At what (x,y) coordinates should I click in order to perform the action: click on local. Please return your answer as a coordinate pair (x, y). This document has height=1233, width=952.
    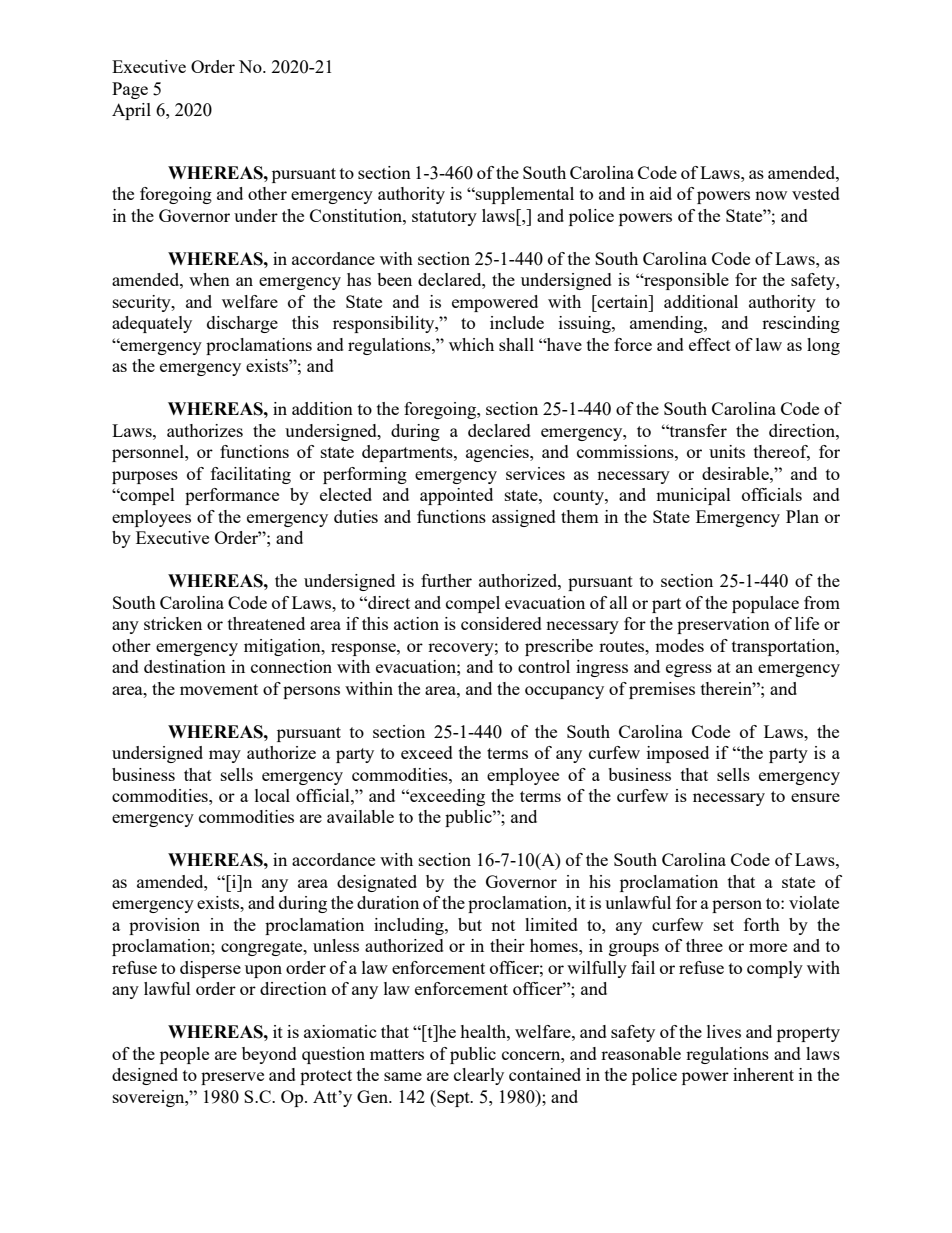
    Looking at the image, I should click on (272, 795).
